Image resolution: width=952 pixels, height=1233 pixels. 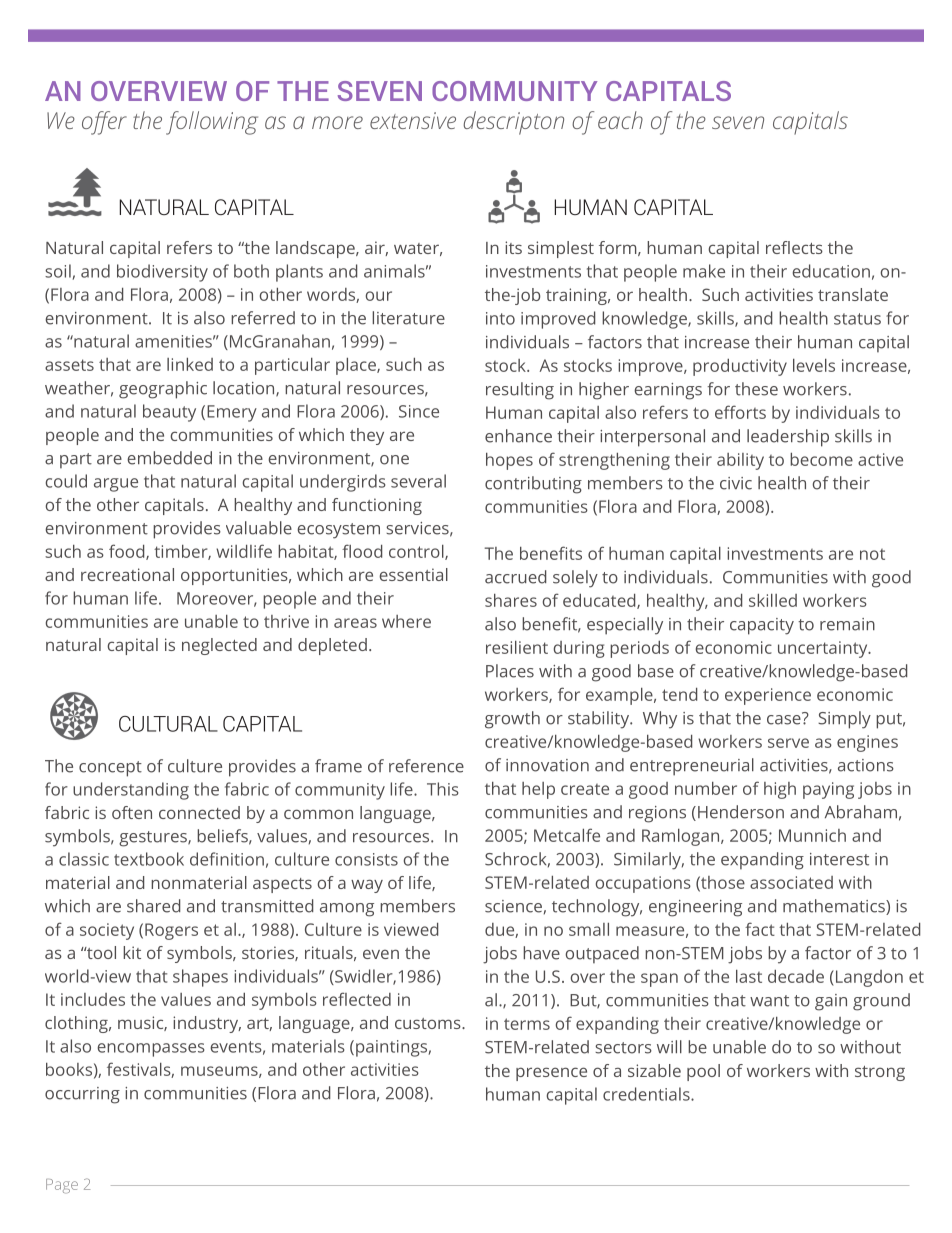 What do you see at coordinates (551, 1074) in the image?
I see `presence` at bounding box center [551, 1074].
